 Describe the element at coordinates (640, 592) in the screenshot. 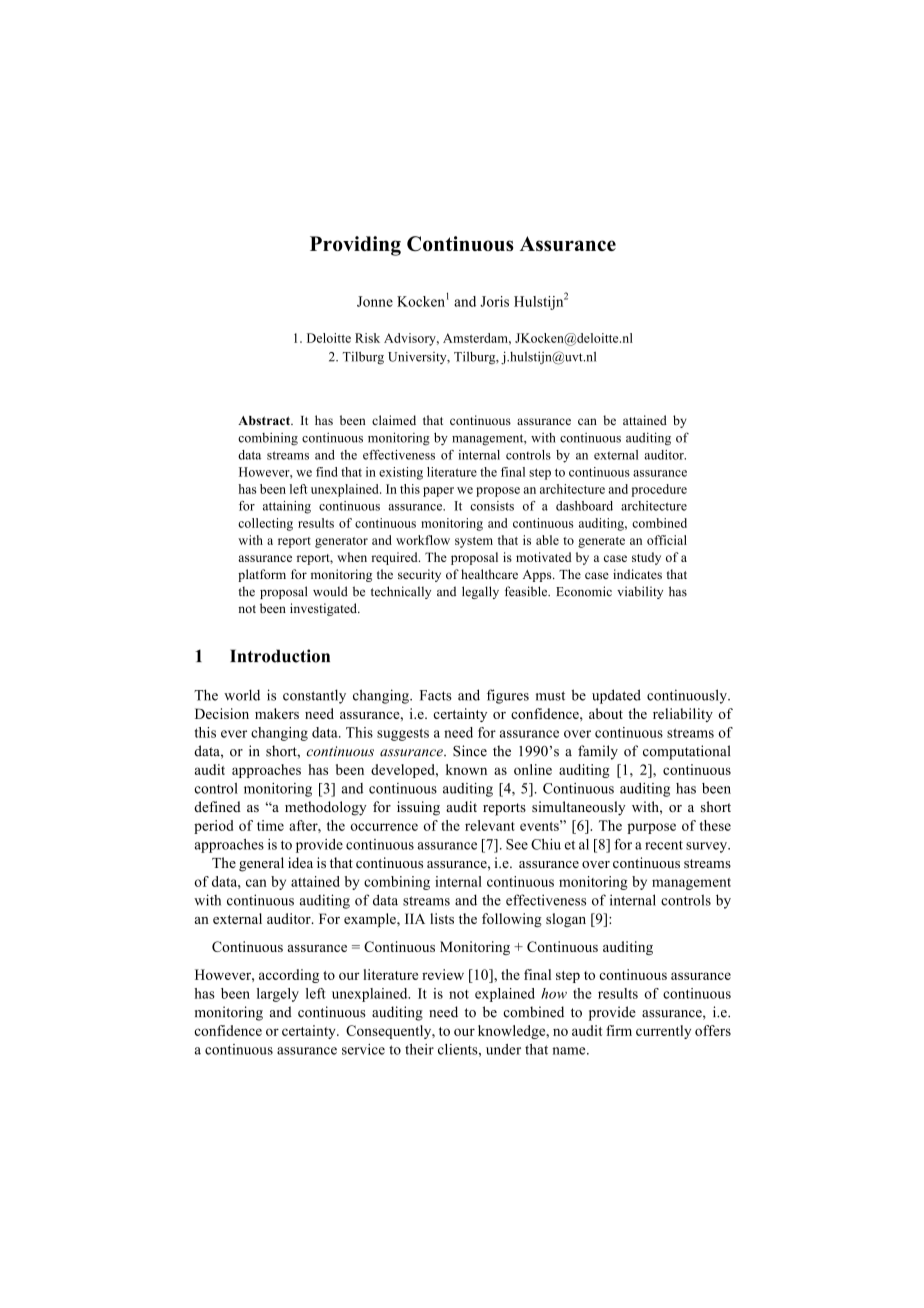

I see `viability` at that location.
